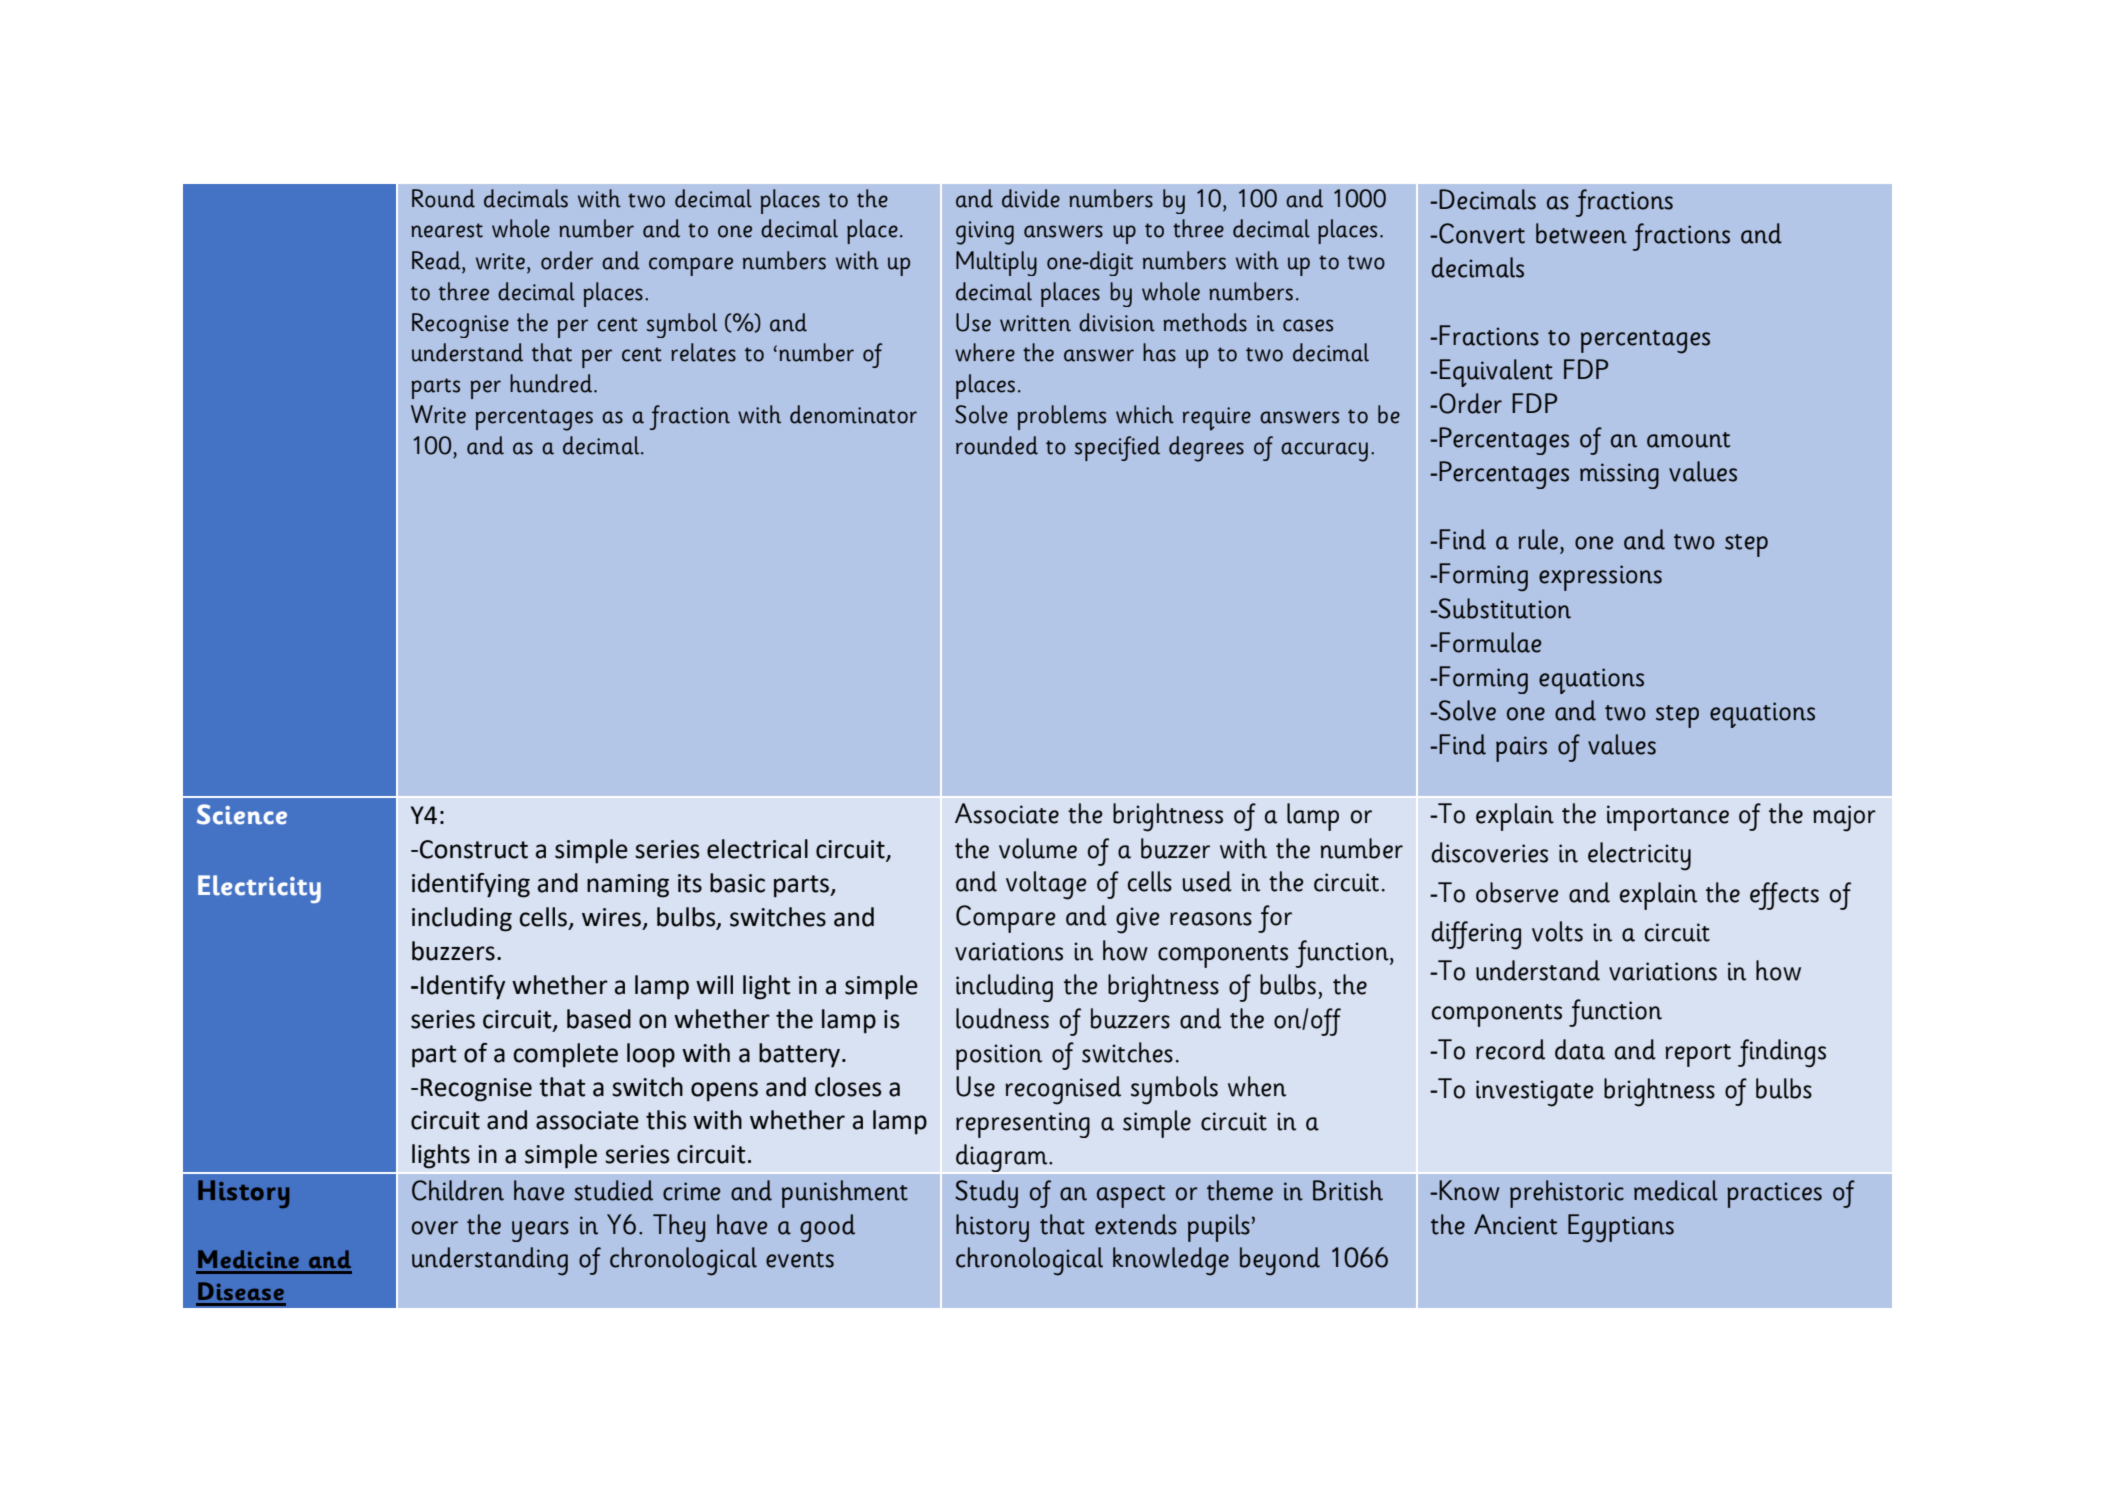  What do you see at coordinates (1038, 848) in the document?
I see `volume` at bounding box center [1038, 848].
